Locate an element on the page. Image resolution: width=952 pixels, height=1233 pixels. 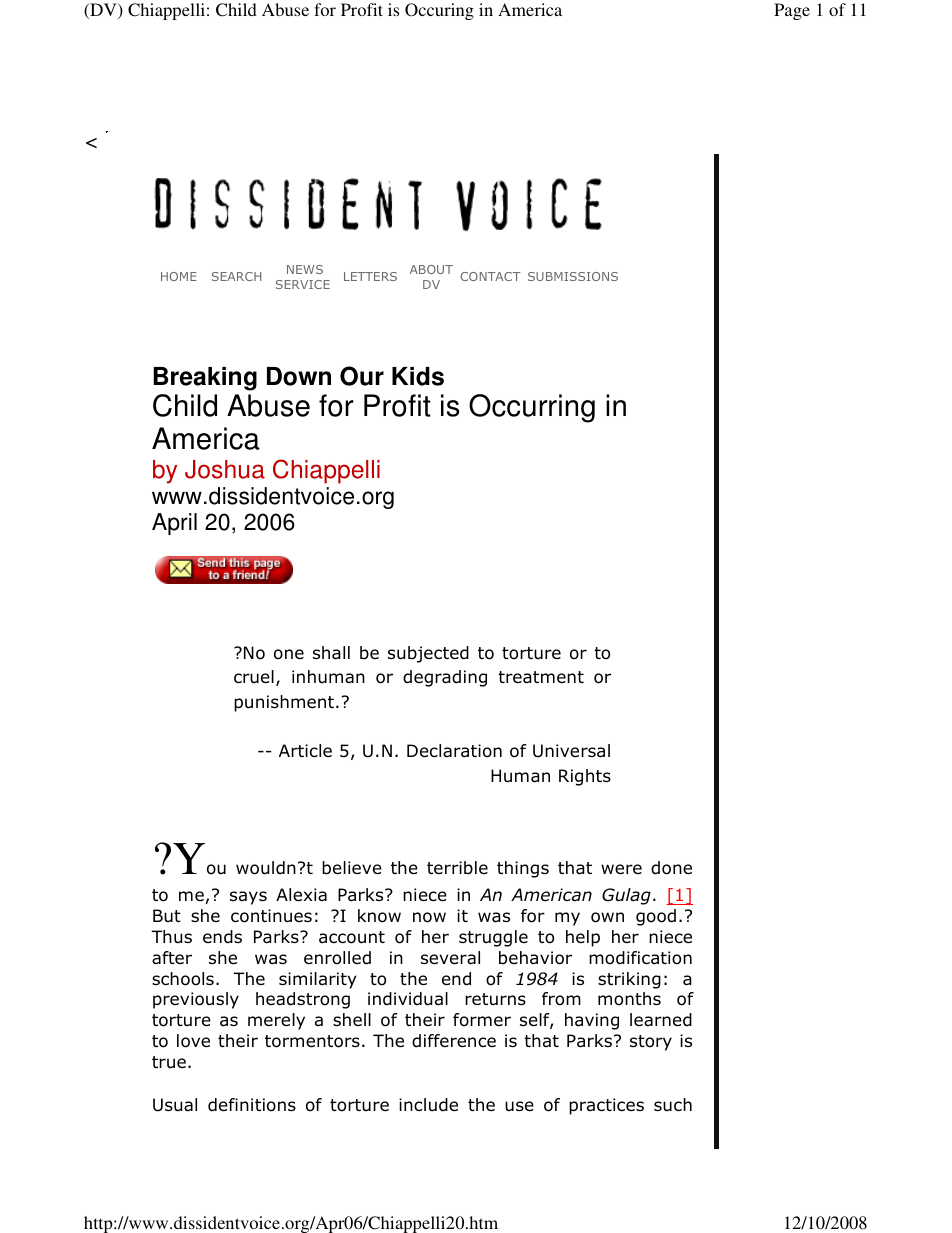
cruel is located at coordinates (254, 677).
